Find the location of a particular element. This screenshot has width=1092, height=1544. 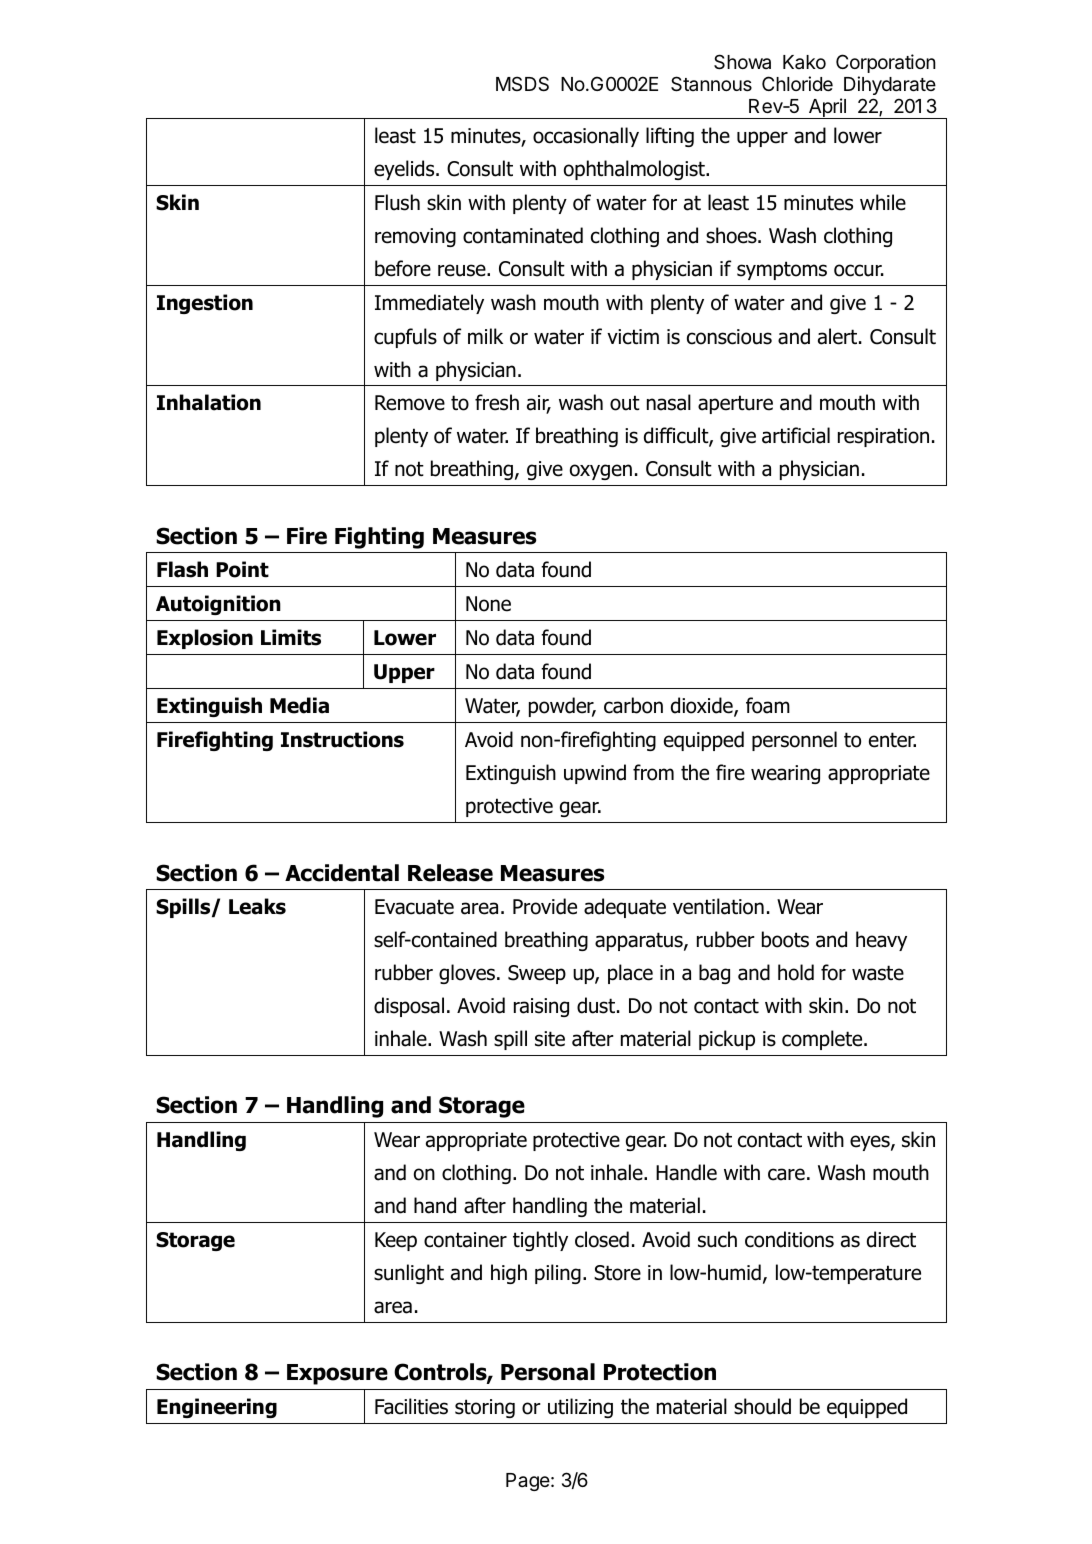

personnel is located at coordinates (794, 741).
